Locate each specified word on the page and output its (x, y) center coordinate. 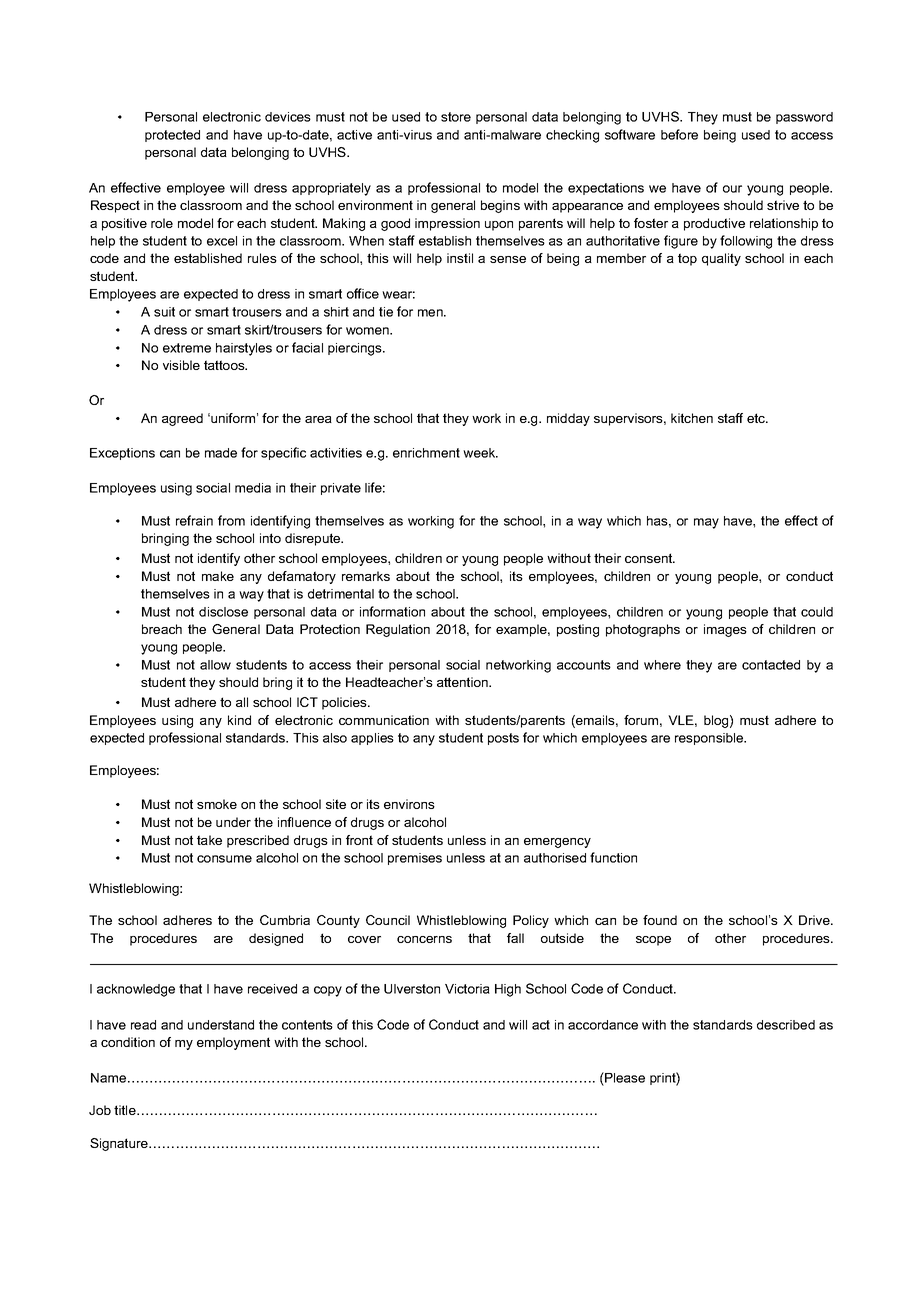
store (456, 117)
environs (409, 804)
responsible (710, 739)
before (679, 134)
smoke (217, 804)
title (126, 1110)
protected (172, 136)
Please (624, 1077)
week (480, 453)
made (221, 453)
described (786, 1025)
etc (757, 418)
